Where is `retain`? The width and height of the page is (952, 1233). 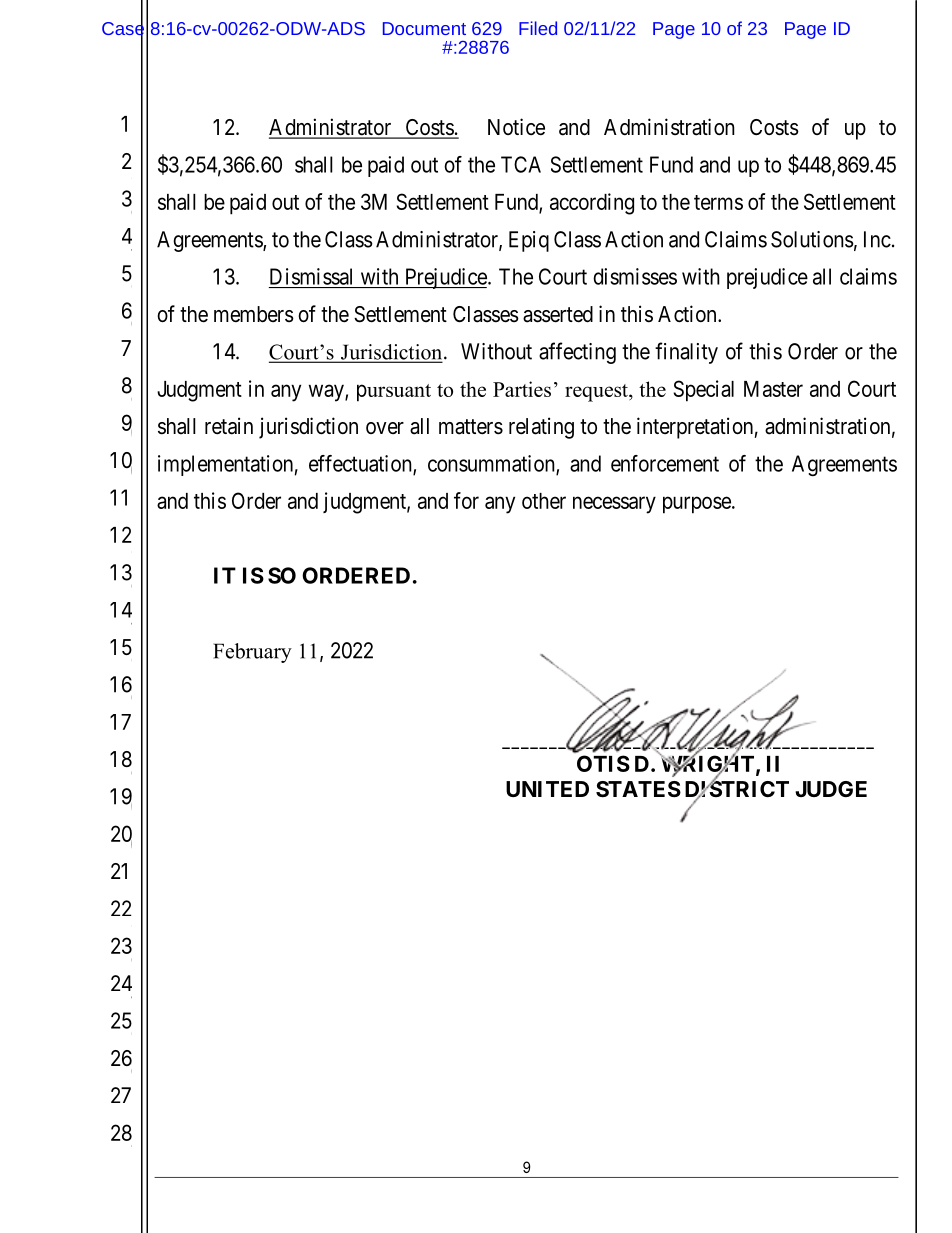
retain is located at coordinates (229, 426).
